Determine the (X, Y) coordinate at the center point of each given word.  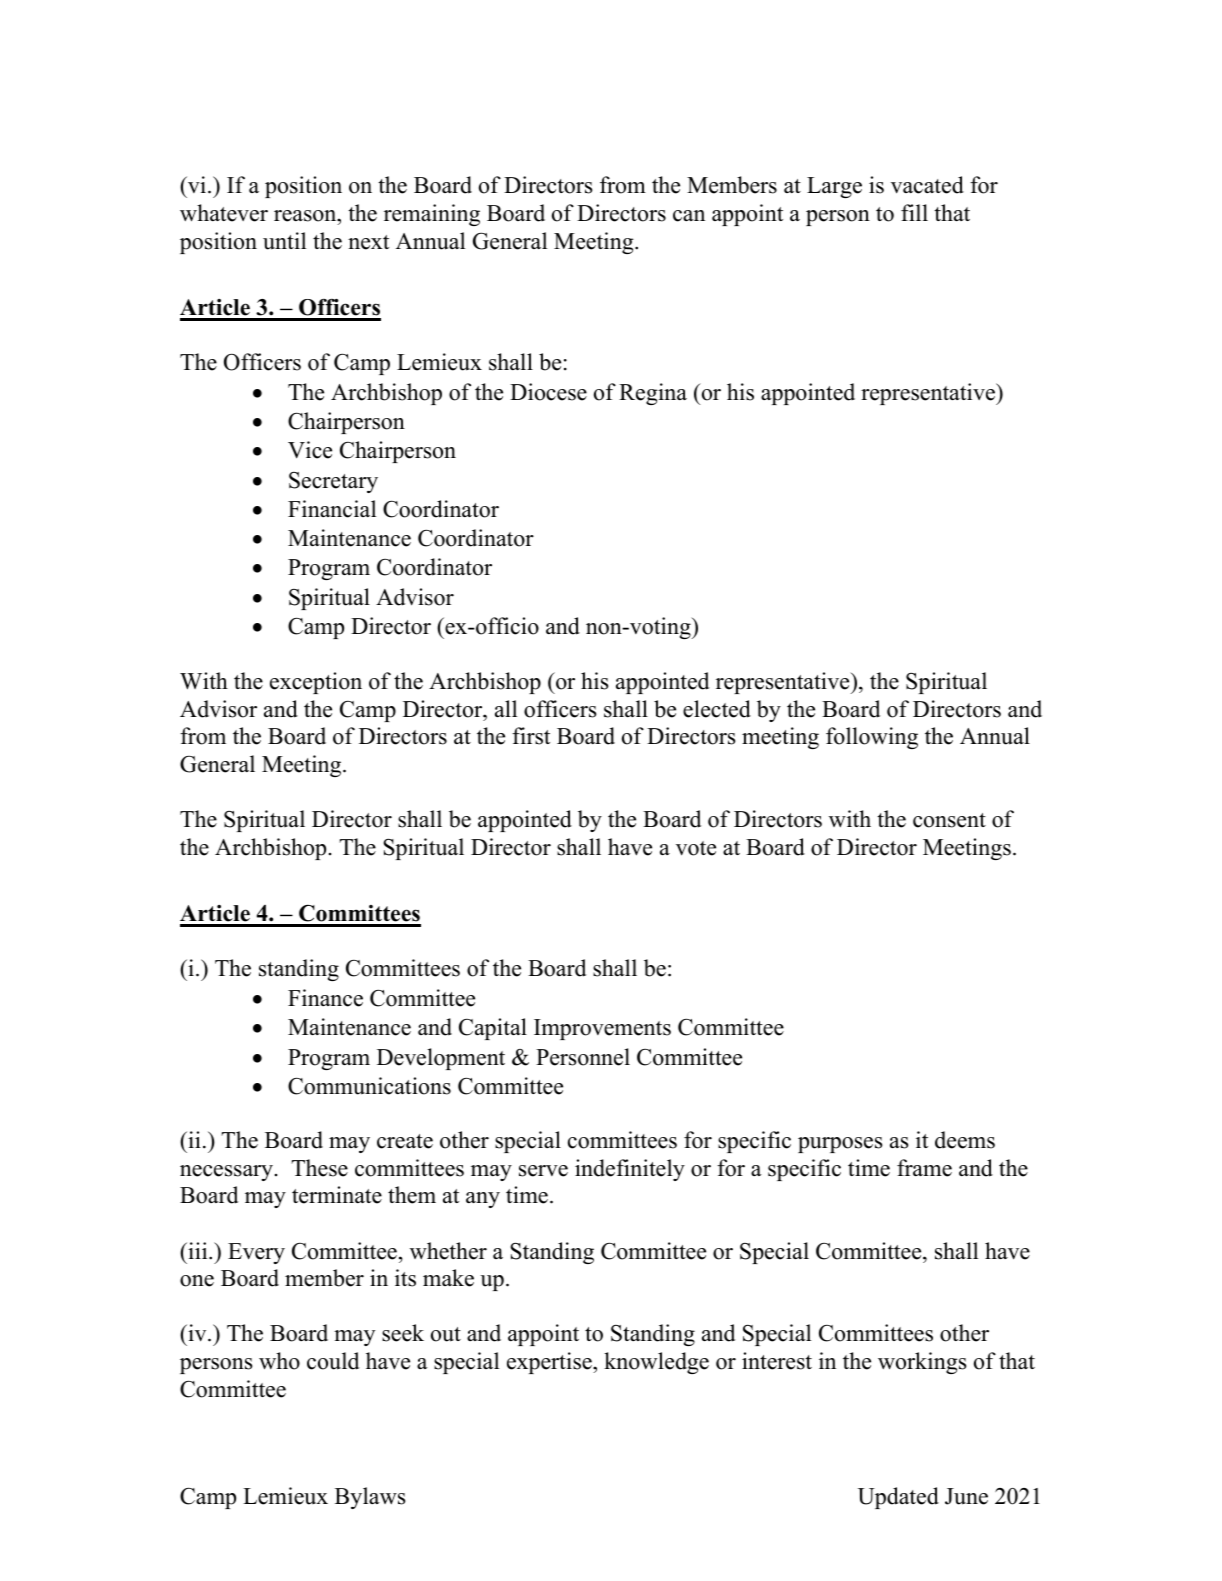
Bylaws (370, 1498)
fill (914, 212)
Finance (325, 998)
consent (949, 820)
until (284, 241)
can (689, 216)
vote (696, 848)
